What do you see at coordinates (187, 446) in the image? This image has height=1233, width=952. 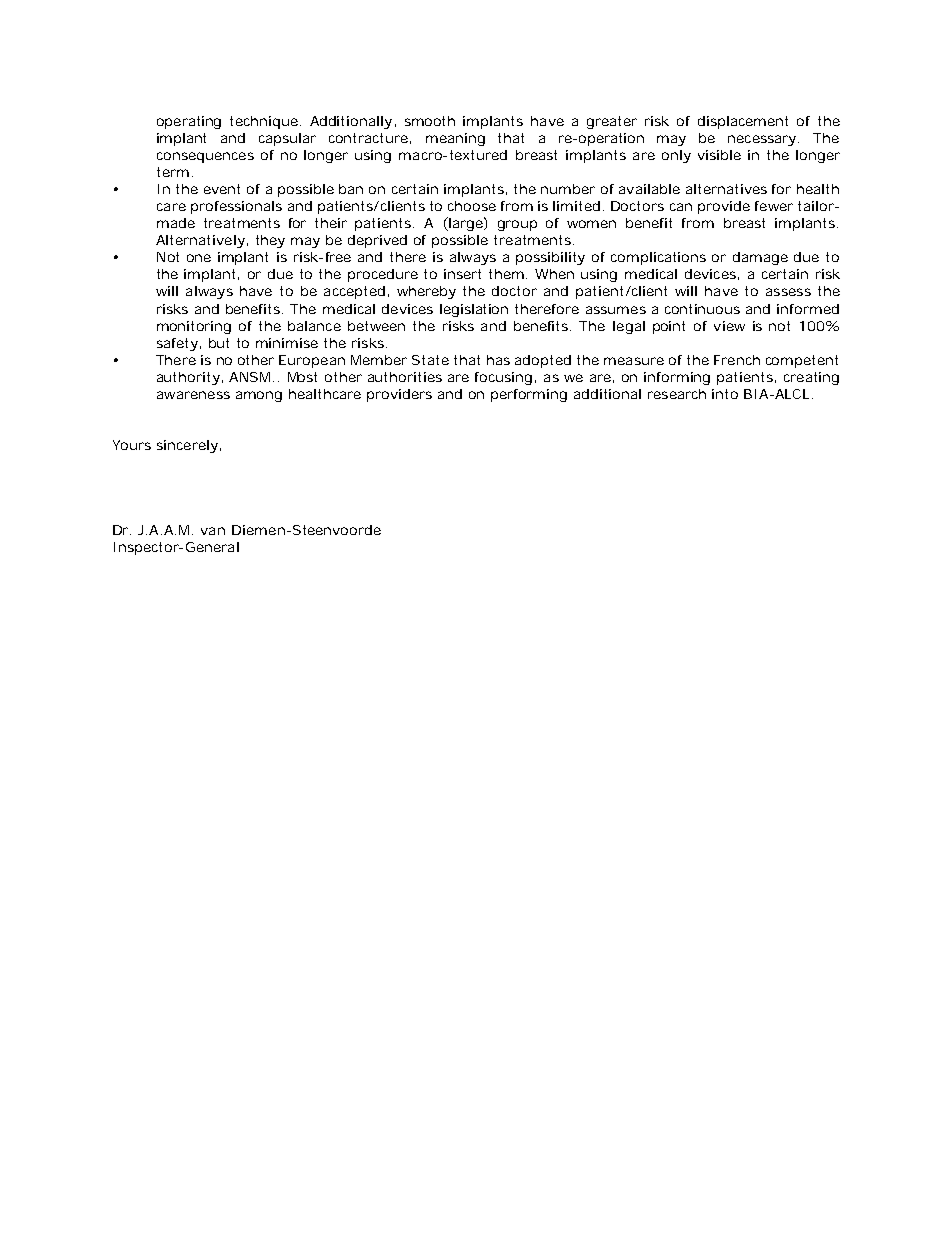 I see `sincerely` at bounding box center [187, 446].
